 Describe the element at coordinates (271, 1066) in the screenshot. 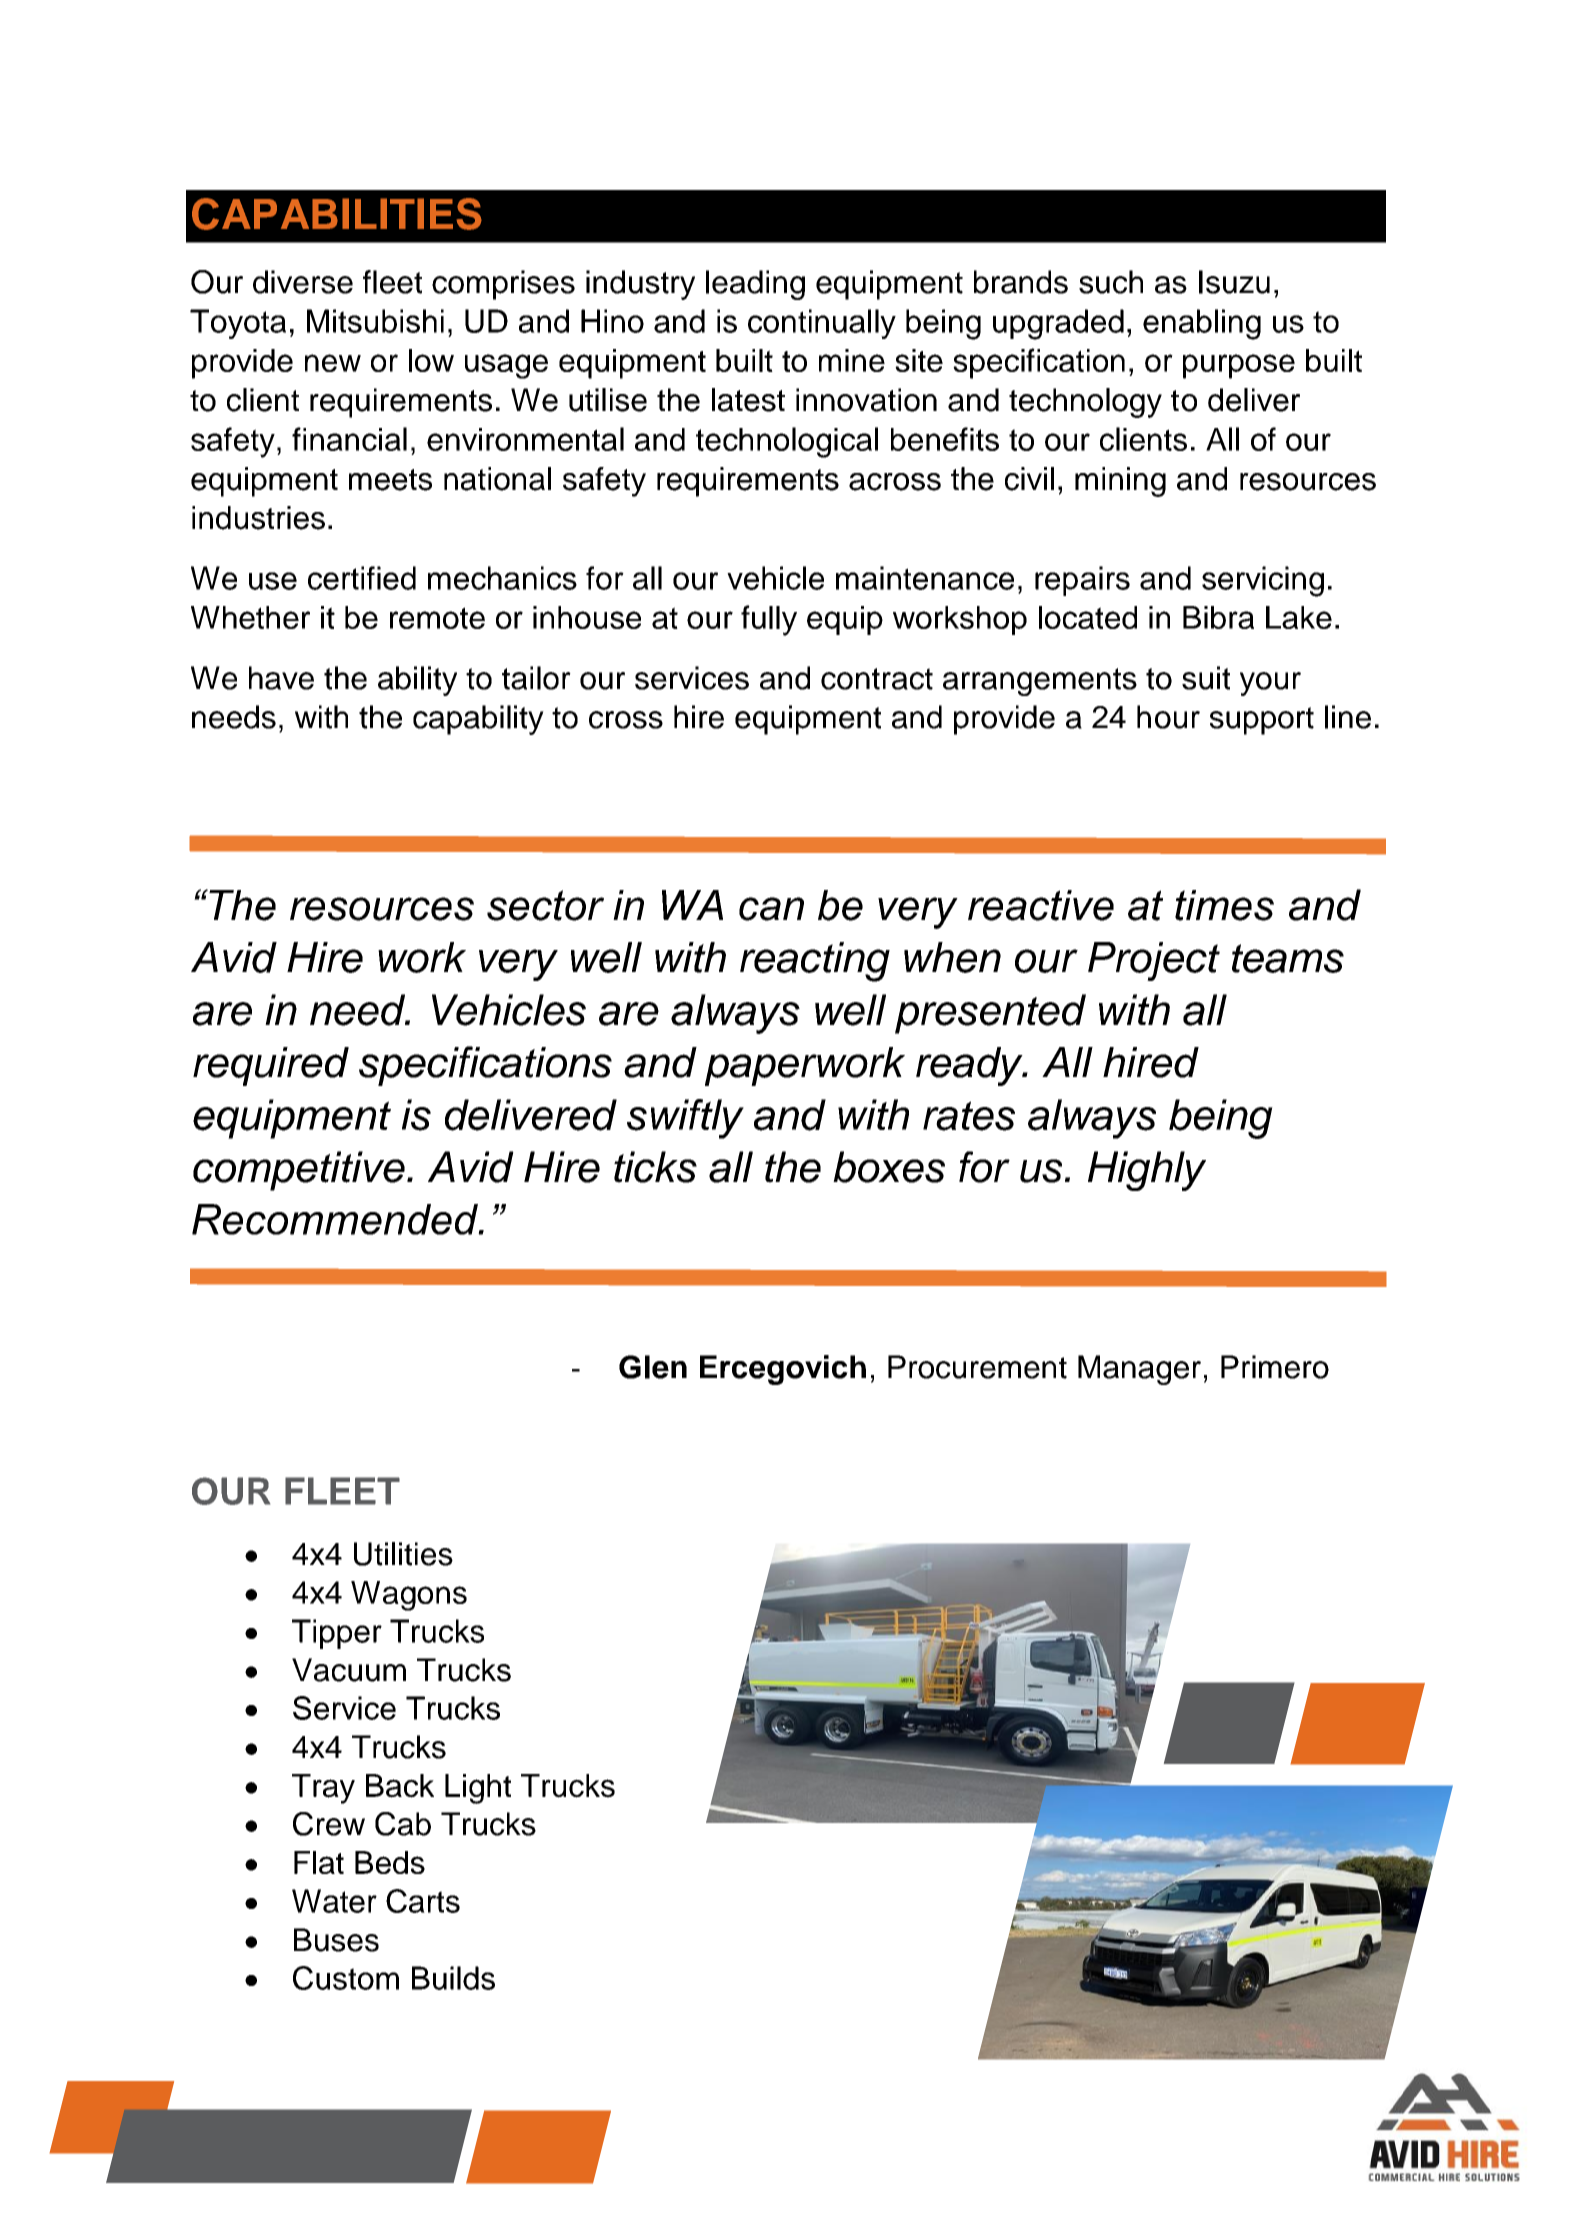

I see `required` at that location.
